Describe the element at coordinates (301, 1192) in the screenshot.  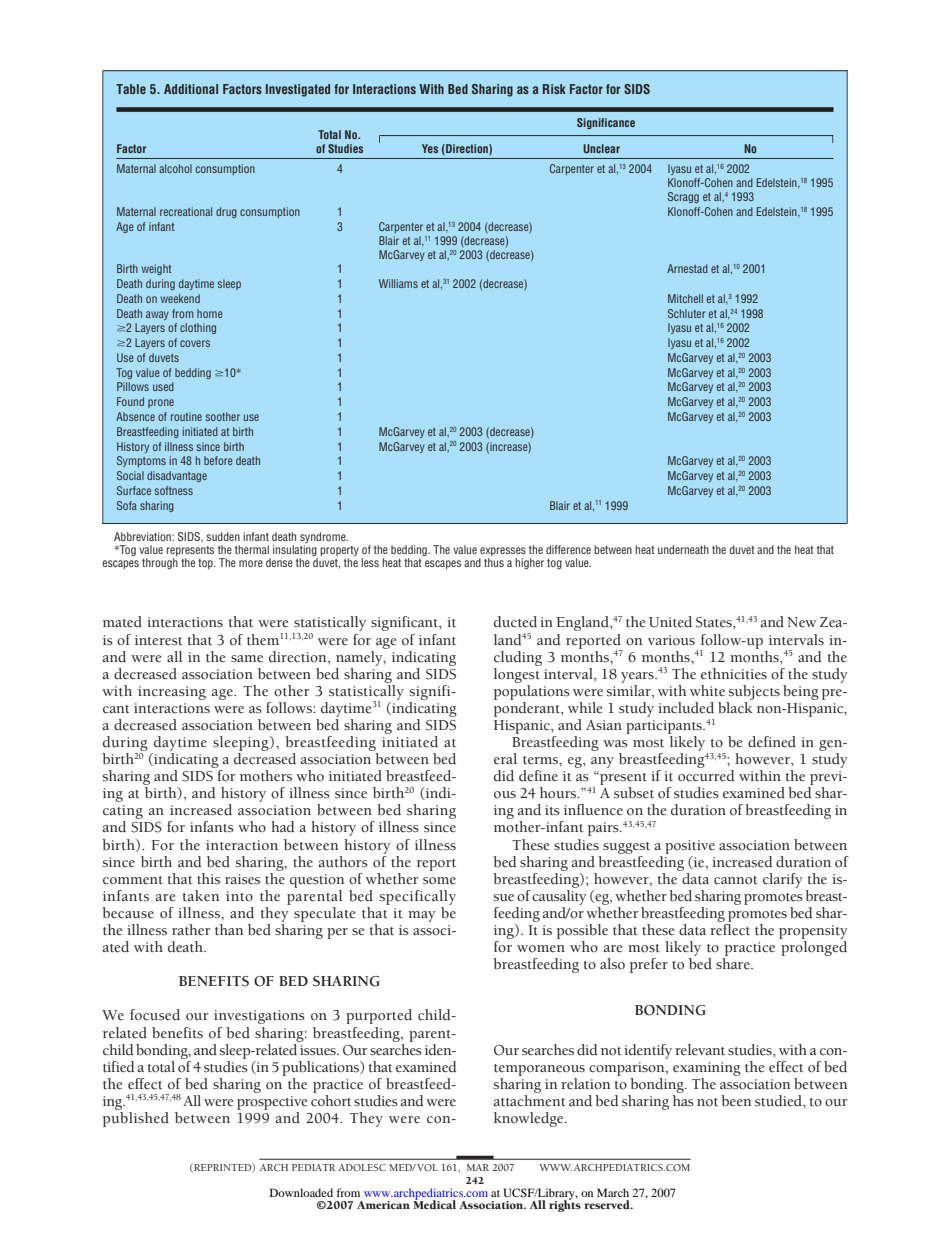
I see `Downloaded` at that location.
